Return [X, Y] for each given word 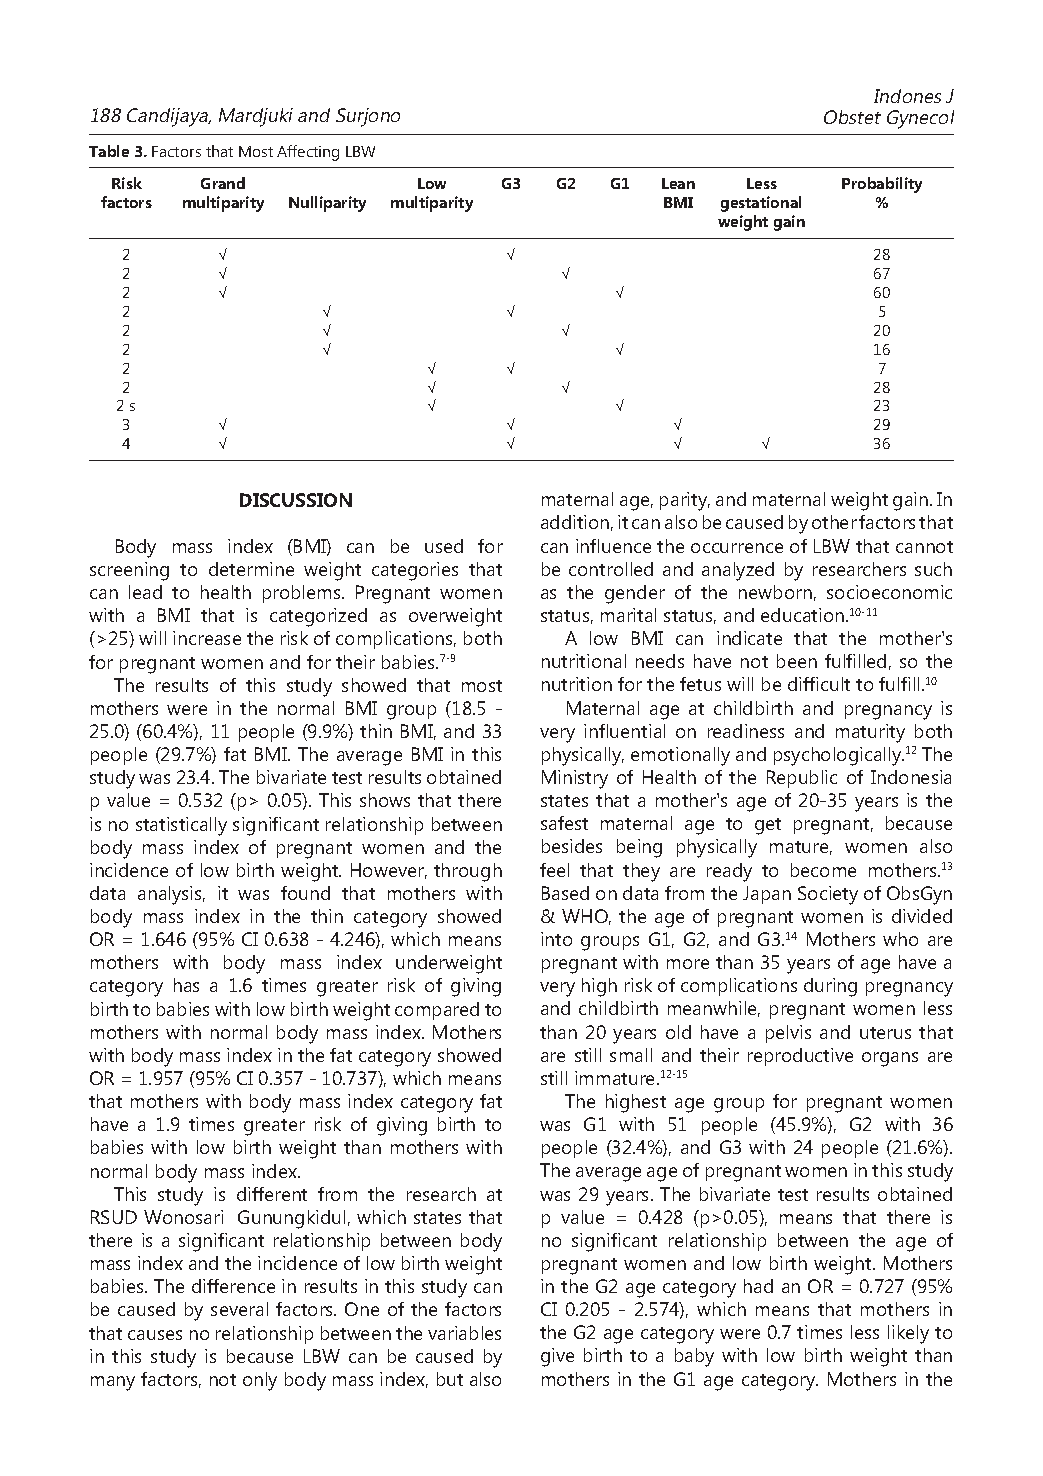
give [557, 1357]
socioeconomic [889, 592]
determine [251, 569]
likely [908, 1334]
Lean [678, 183]
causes [155, 1335]
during [830, 987]
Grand [223, 183]
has [186, 985]
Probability [882, 185]
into [556, 939]
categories [415, 571]
